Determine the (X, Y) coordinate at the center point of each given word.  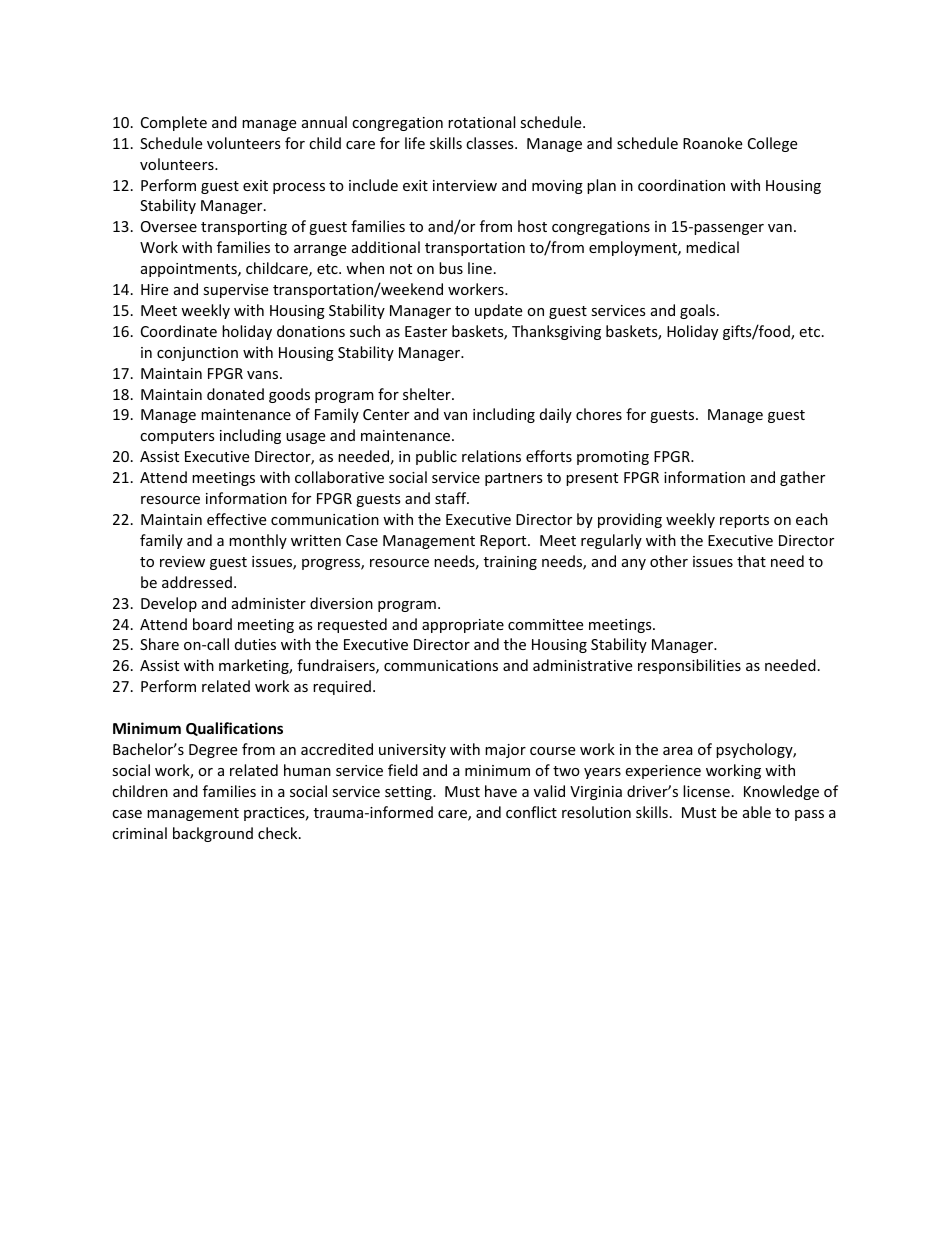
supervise (235, 291)
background (213, 834)
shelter (428, 394)
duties (255, 644)
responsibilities (689, 666)
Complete (174, 123)
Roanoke (712, 143)
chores (599, 414)
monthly (258, 541)
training (510, 563)
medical (712, 247)
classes (491, 143)
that (751, 561)
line (480, 268)
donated (235, 394)
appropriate (463, 626)
